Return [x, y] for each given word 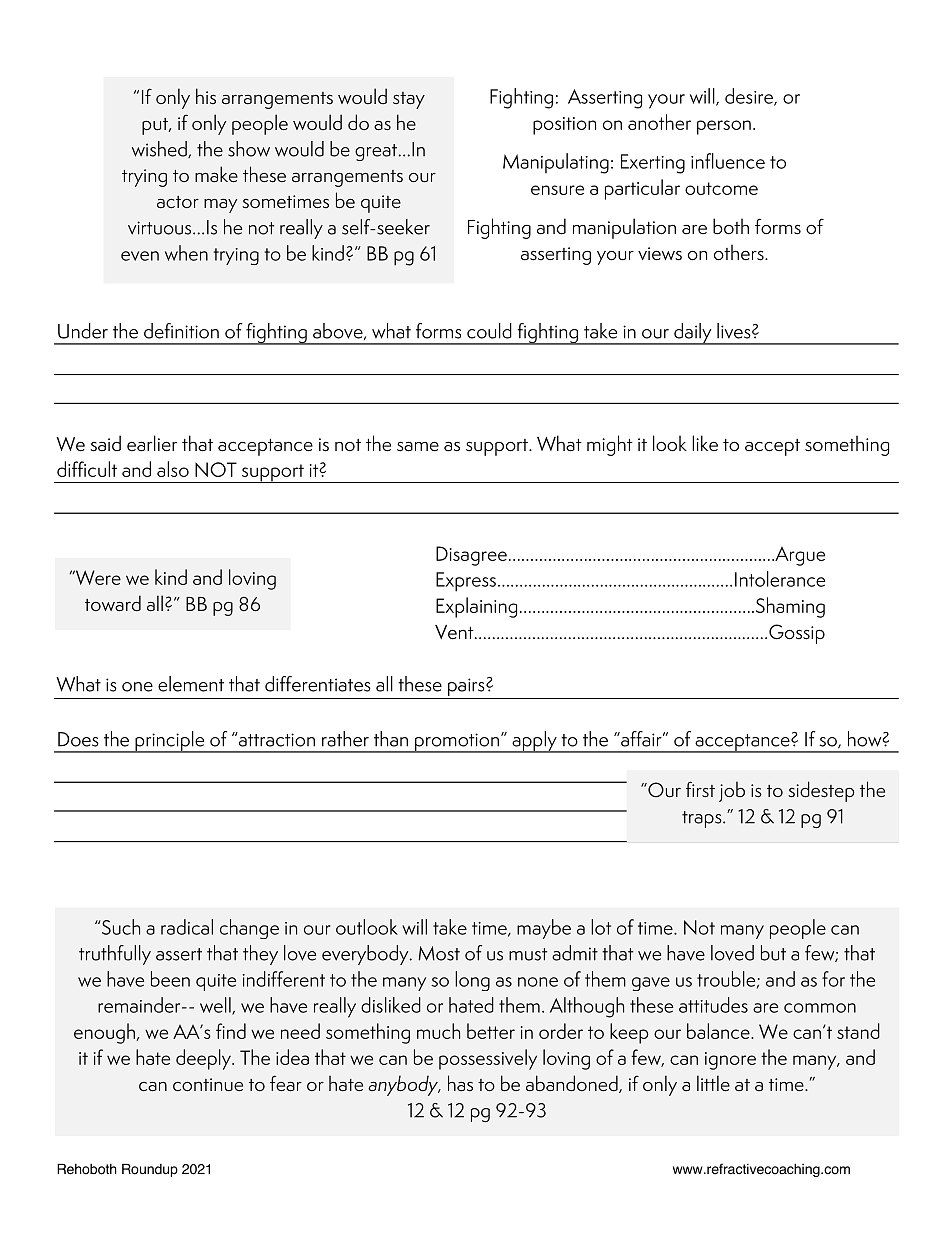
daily [693, 334]
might [610, 445]
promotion [457, 743]
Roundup [150, 1170]
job [732, 791]
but [773, 953]
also [173, 469]
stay [409, 100]
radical [187, 927]
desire [750, 97]
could [489, 331]
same [418, 446]
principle [170, 742]
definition [181, 331]
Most [439, 953]
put [156, 126]
